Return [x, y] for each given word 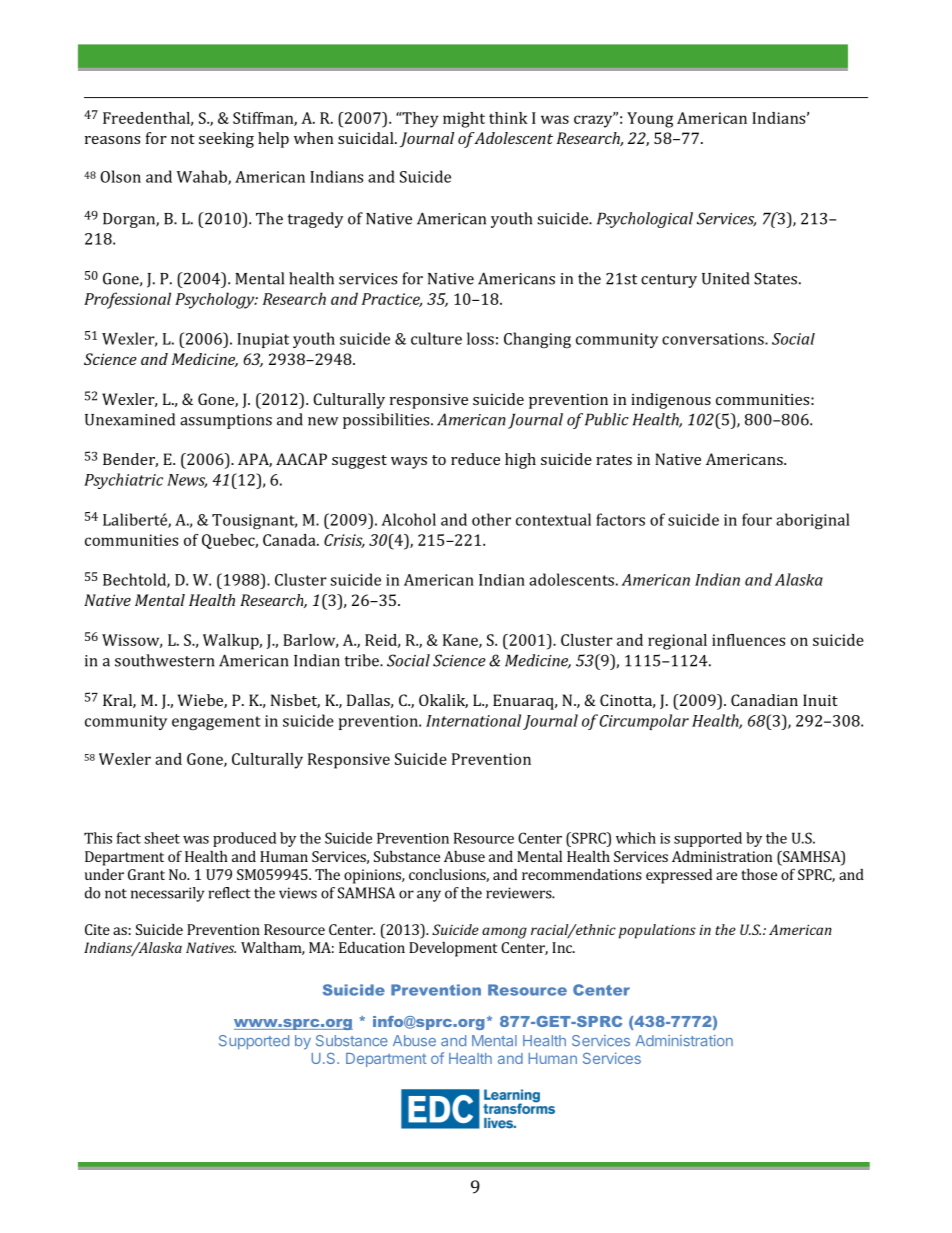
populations [657, 931]
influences [748, 640]
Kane [461, 641]
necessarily [167, 894]
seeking [226, 140]
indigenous [671, 401]
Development [453, 949]
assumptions [226, 421]
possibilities [387, 421]
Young [650, 120]
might [464, 120]
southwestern [164, 660]
